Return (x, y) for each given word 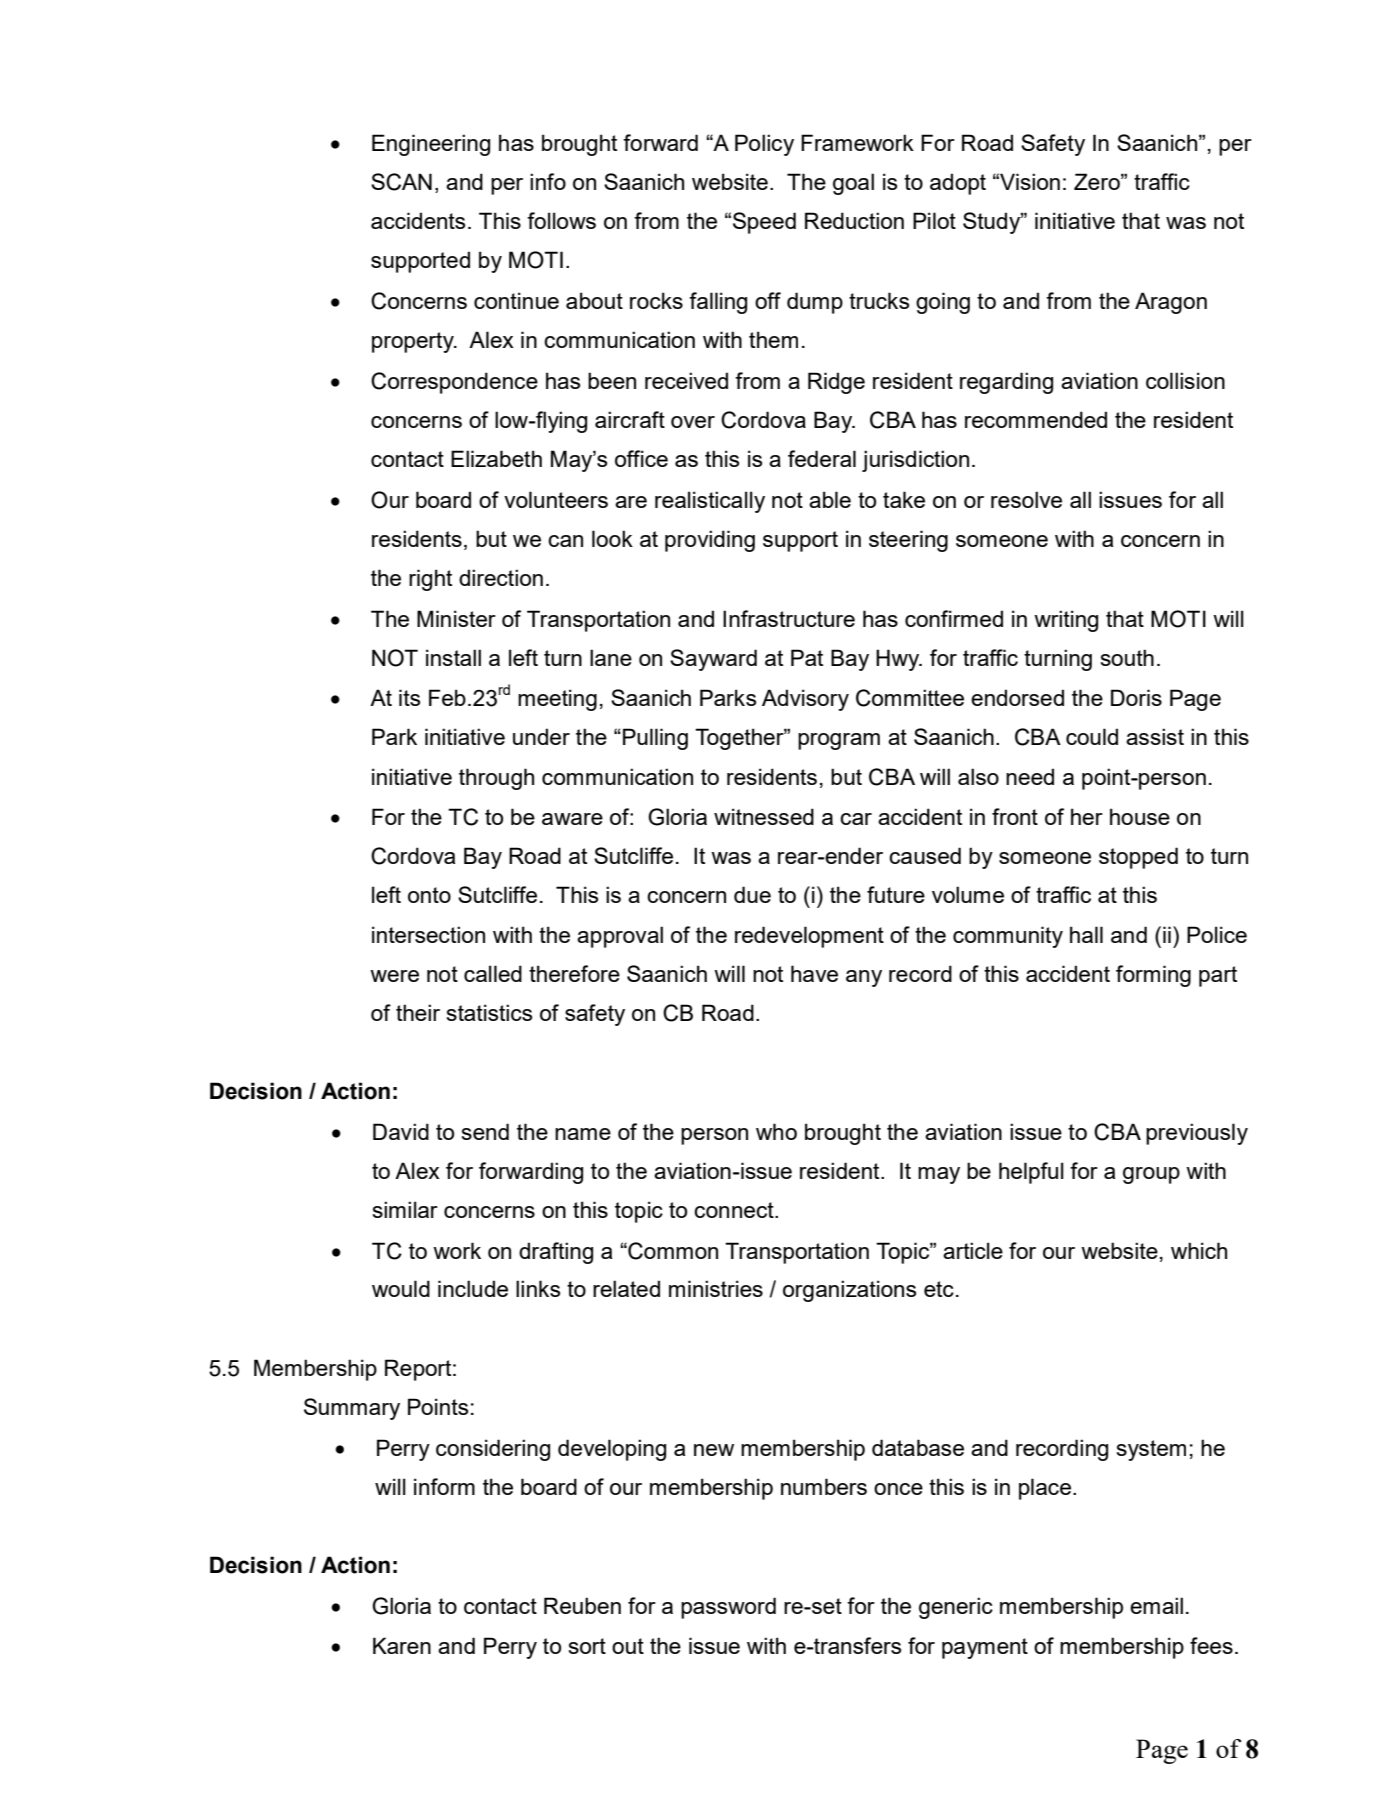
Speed (764, 223)
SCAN (401, 182)
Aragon (1171, 303)
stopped (1138, 858)
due (752, 894)
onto (429, 895)
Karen (402, 1645)
